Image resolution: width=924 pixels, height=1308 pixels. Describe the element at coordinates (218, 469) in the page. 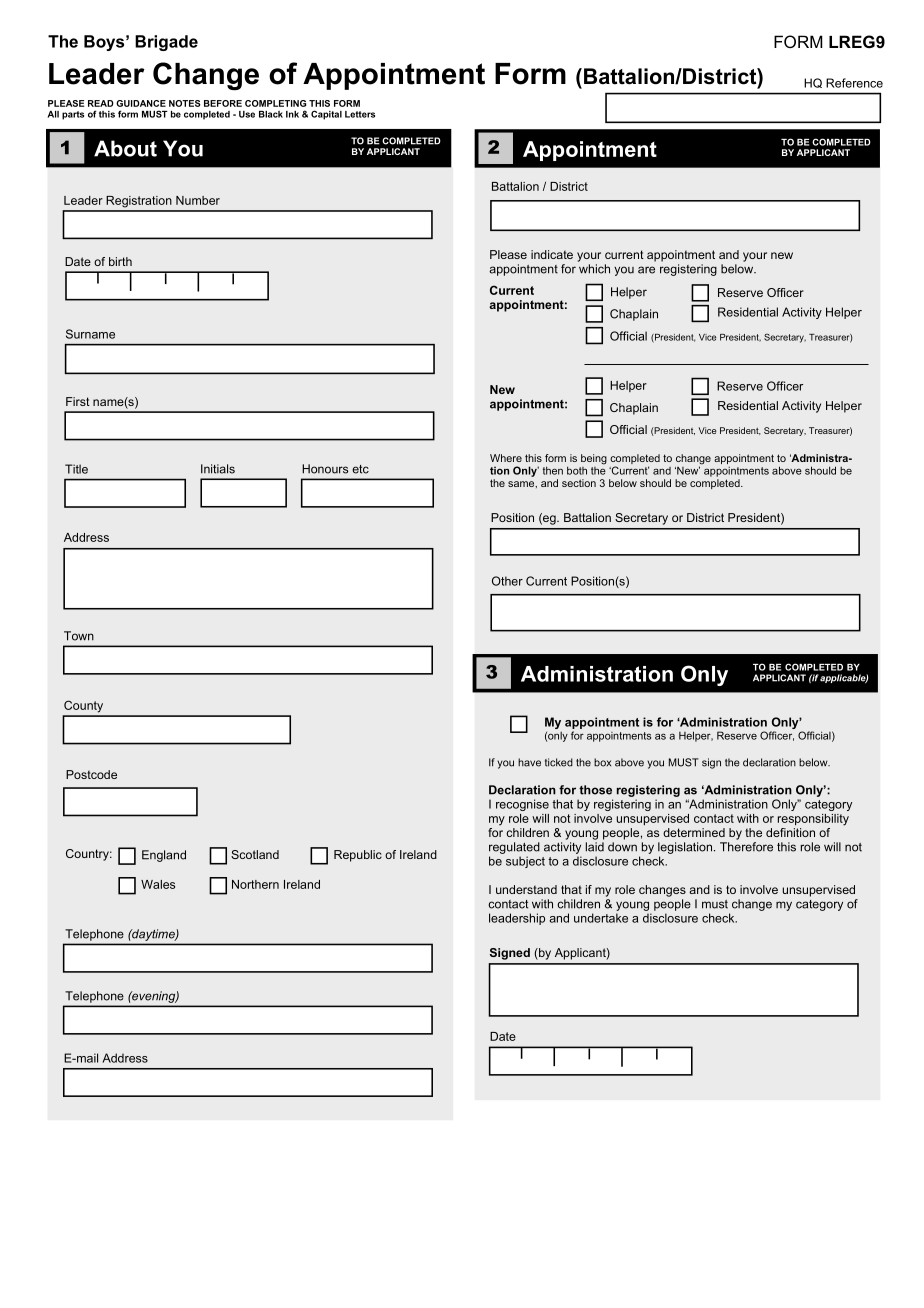

I see `Initials` at that location.
